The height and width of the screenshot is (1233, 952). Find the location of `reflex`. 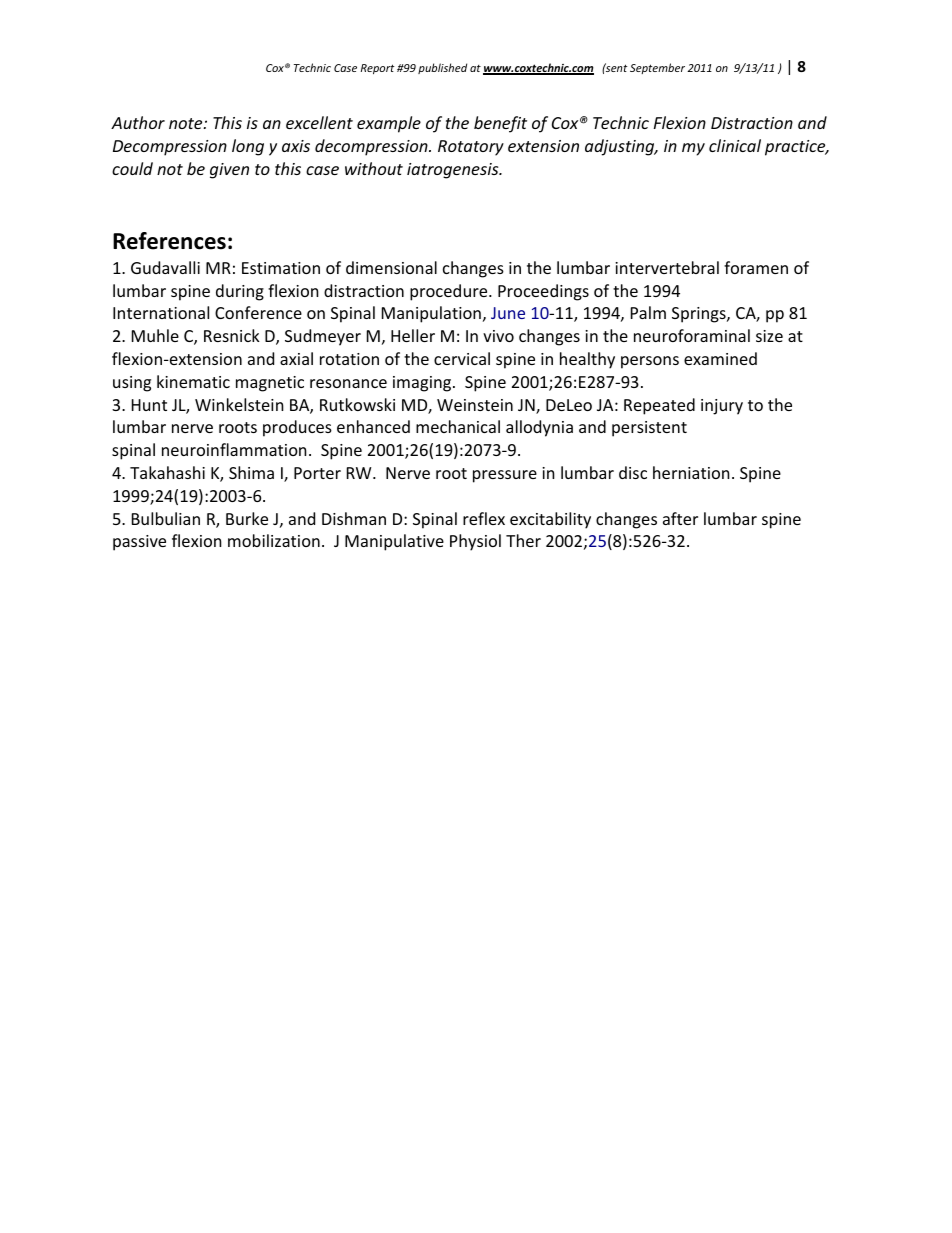

reflex is located at coordinates (484, 518).
